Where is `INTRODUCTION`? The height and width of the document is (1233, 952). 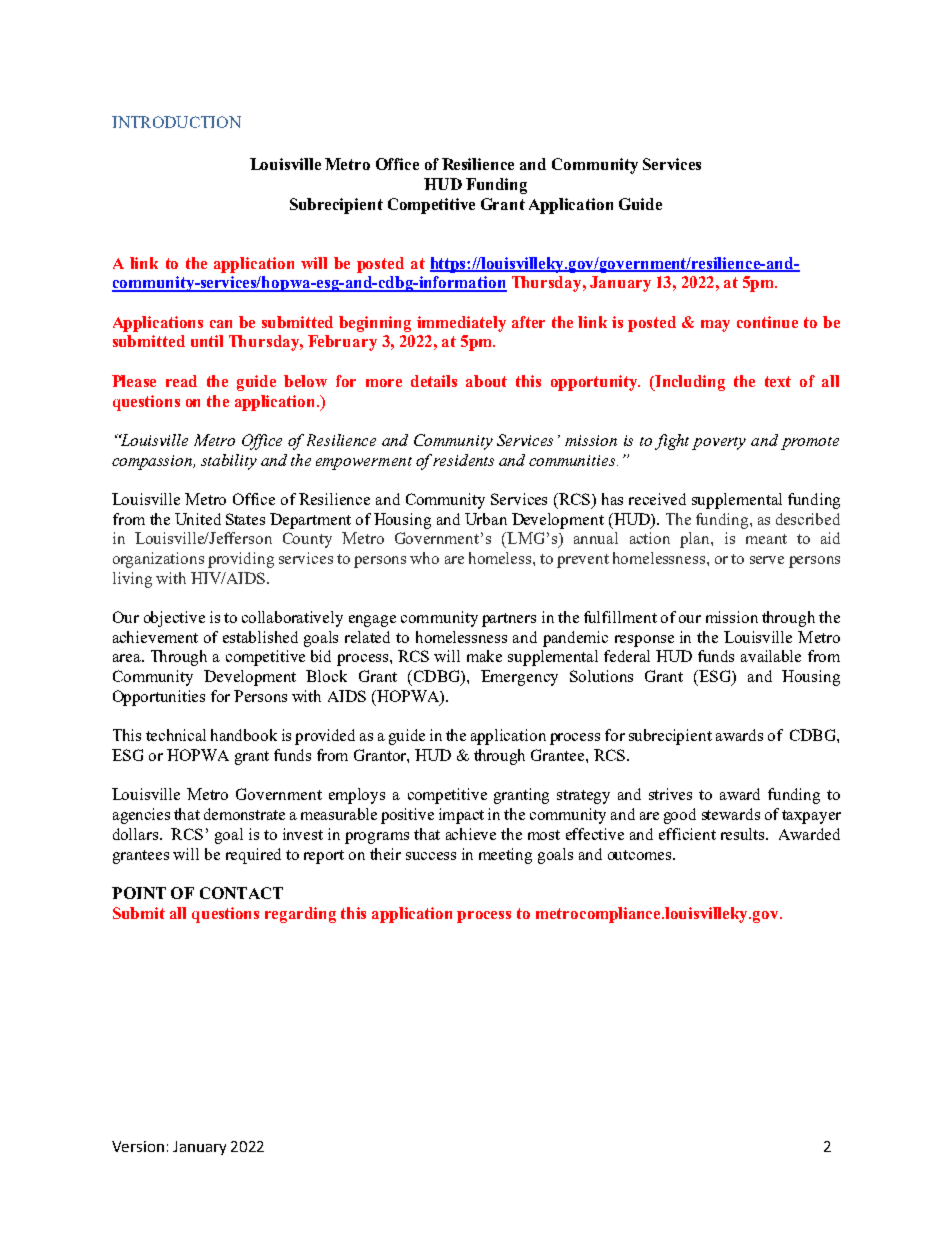
INTRODUCTION is located at coordinates (176, 122).
